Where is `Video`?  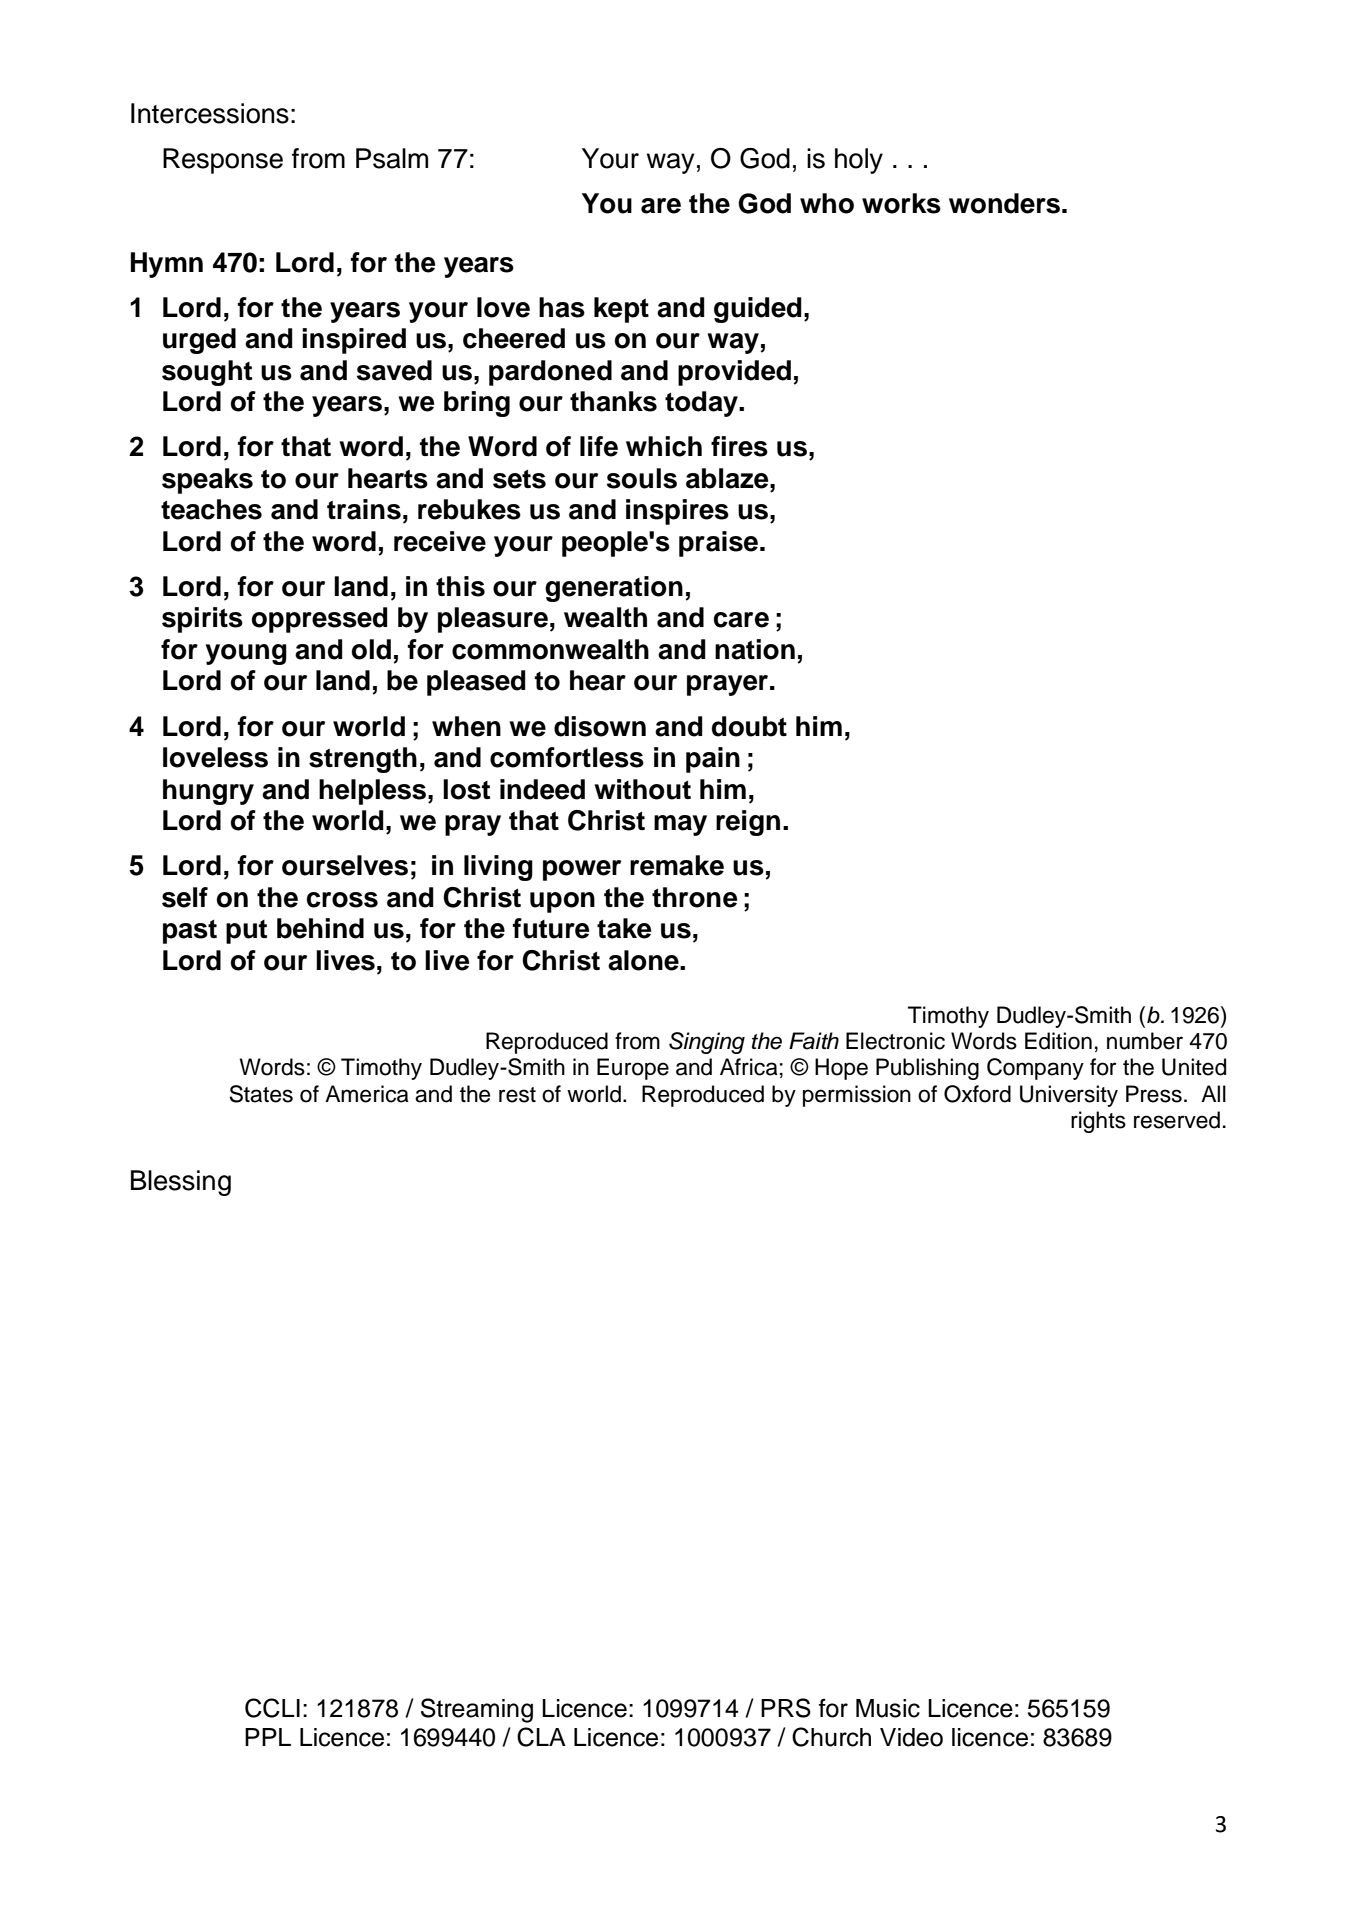
Video is located at coordinates (911, 1737).
